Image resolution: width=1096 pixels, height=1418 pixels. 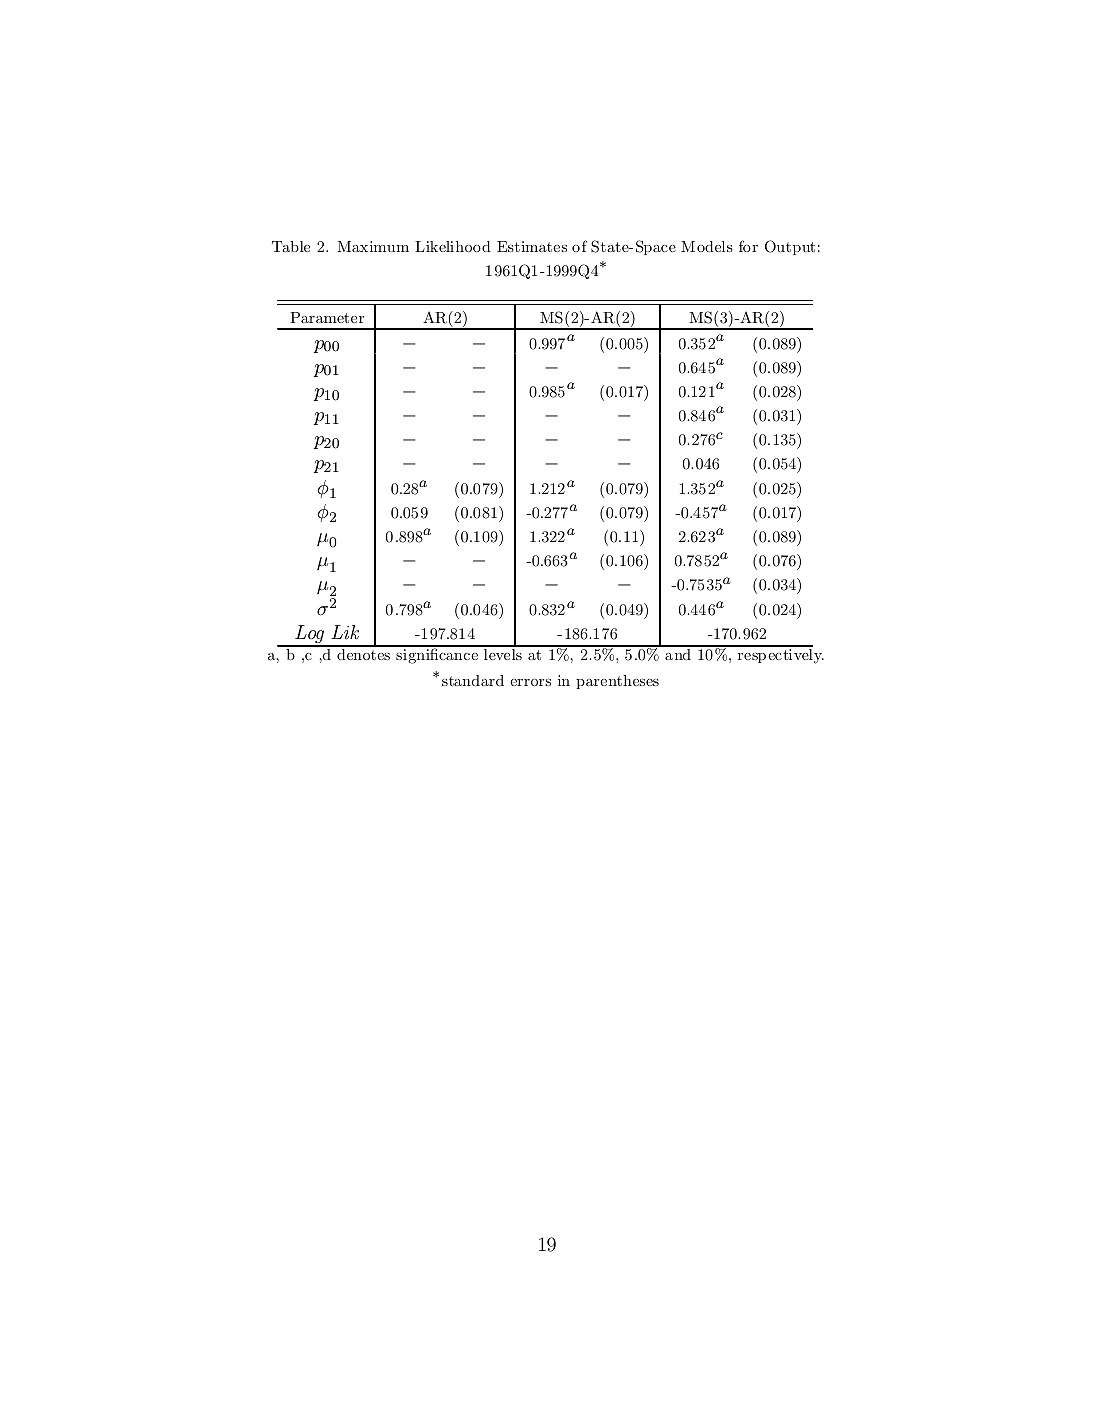 What do you see at coordinates (748, 246) in the screenshot?
I see `for` at bounding box center [748, 246].
